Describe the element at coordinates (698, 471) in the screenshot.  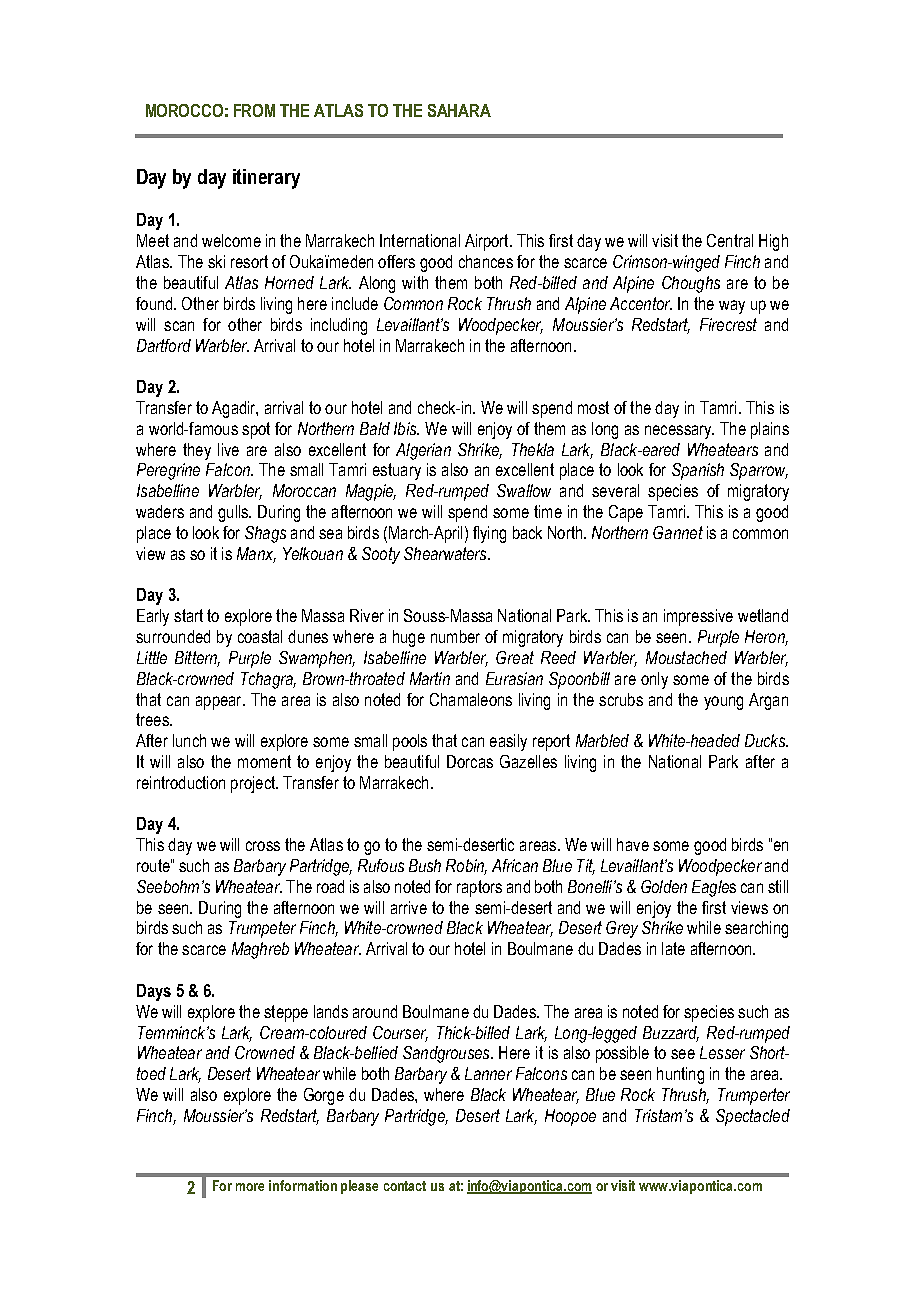
I see `Spanish` at that location.
